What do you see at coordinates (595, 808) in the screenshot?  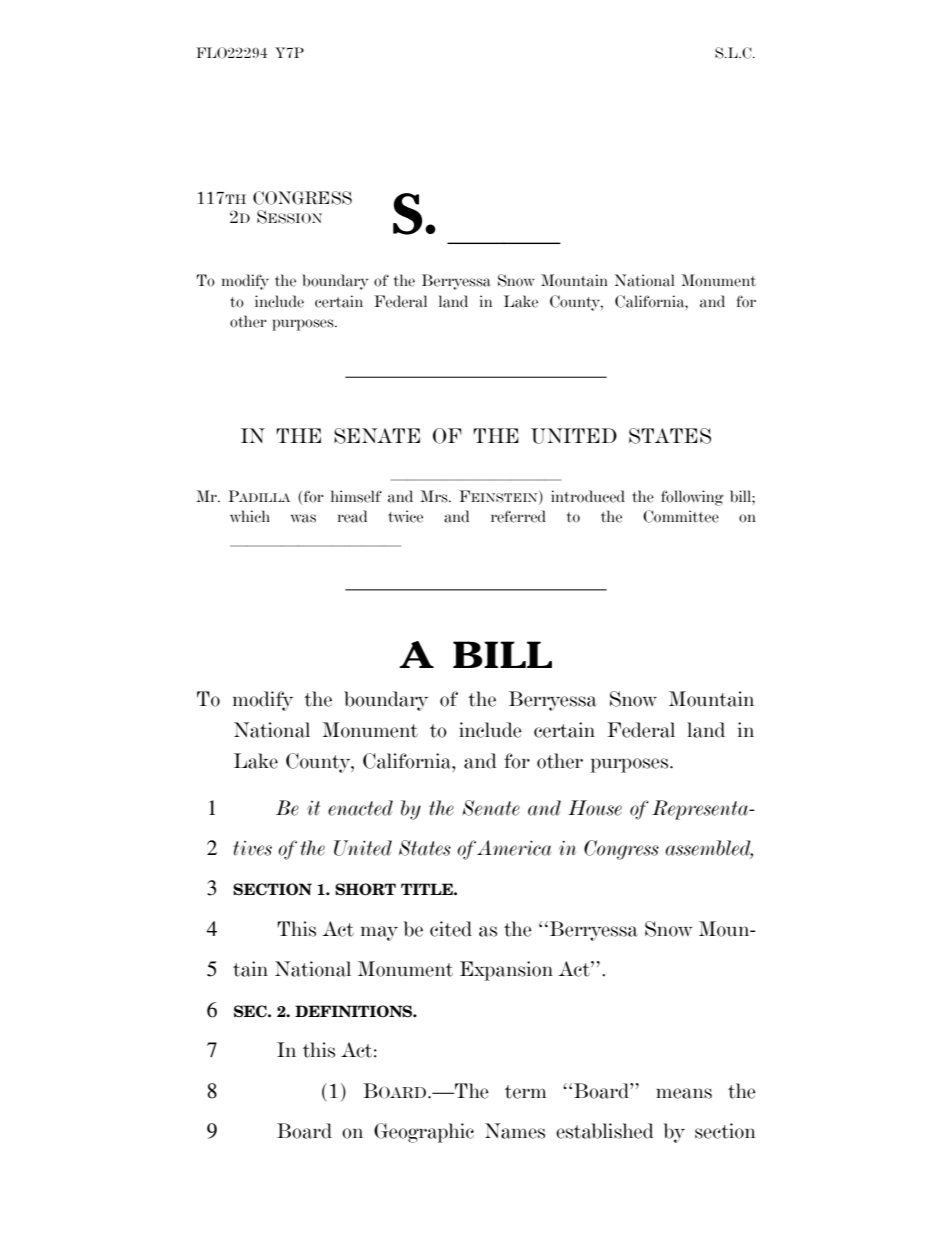 I see `House` at bounding box center [595, 808].
